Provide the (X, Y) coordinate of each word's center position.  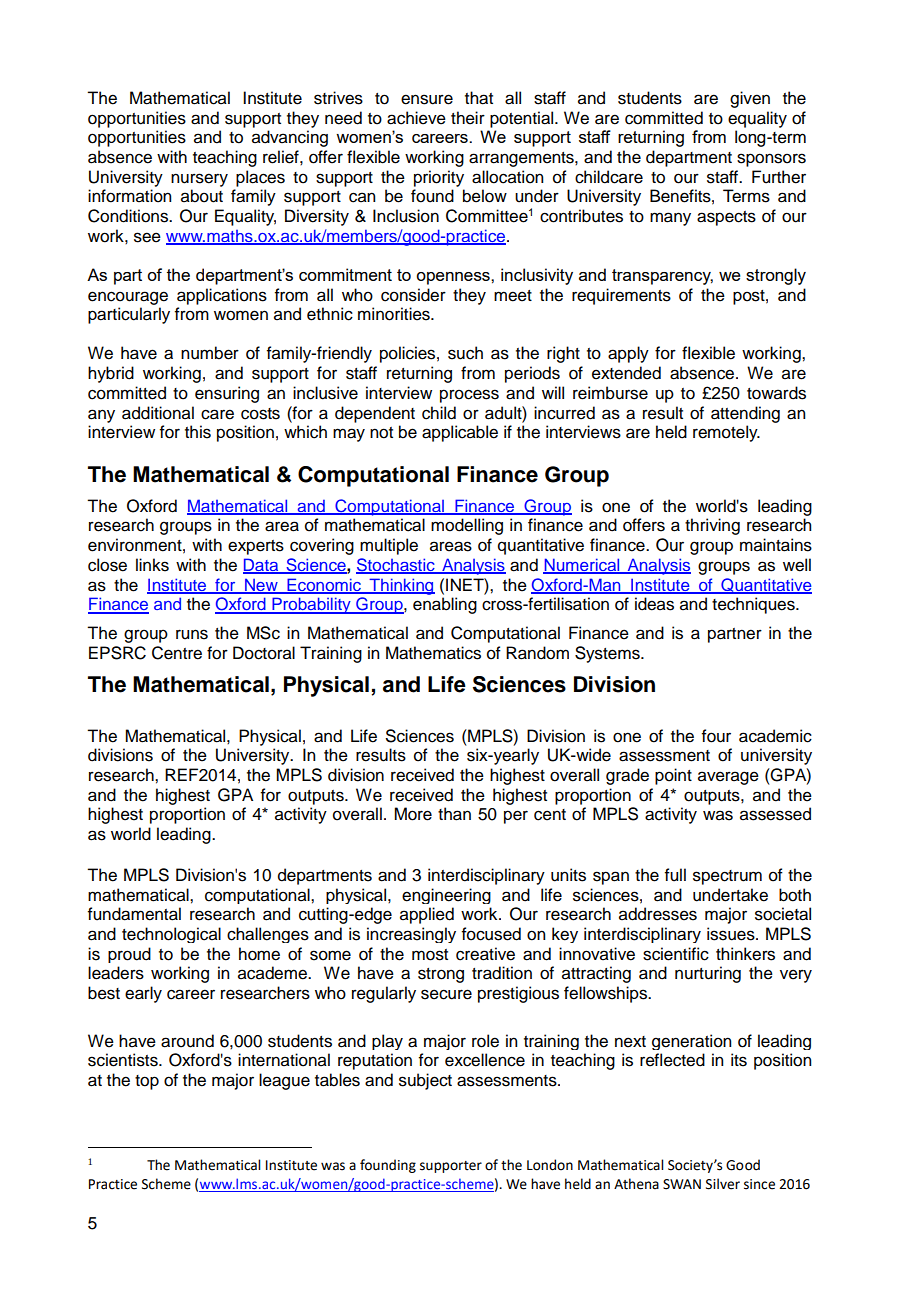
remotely (726, 433)
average (728, 778)
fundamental (134, 914)
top (147, 1082)
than (454, 814)
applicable (460, 433)
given (750, 99)
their (468, 118)
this (198, 432)
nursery (199, 180)
